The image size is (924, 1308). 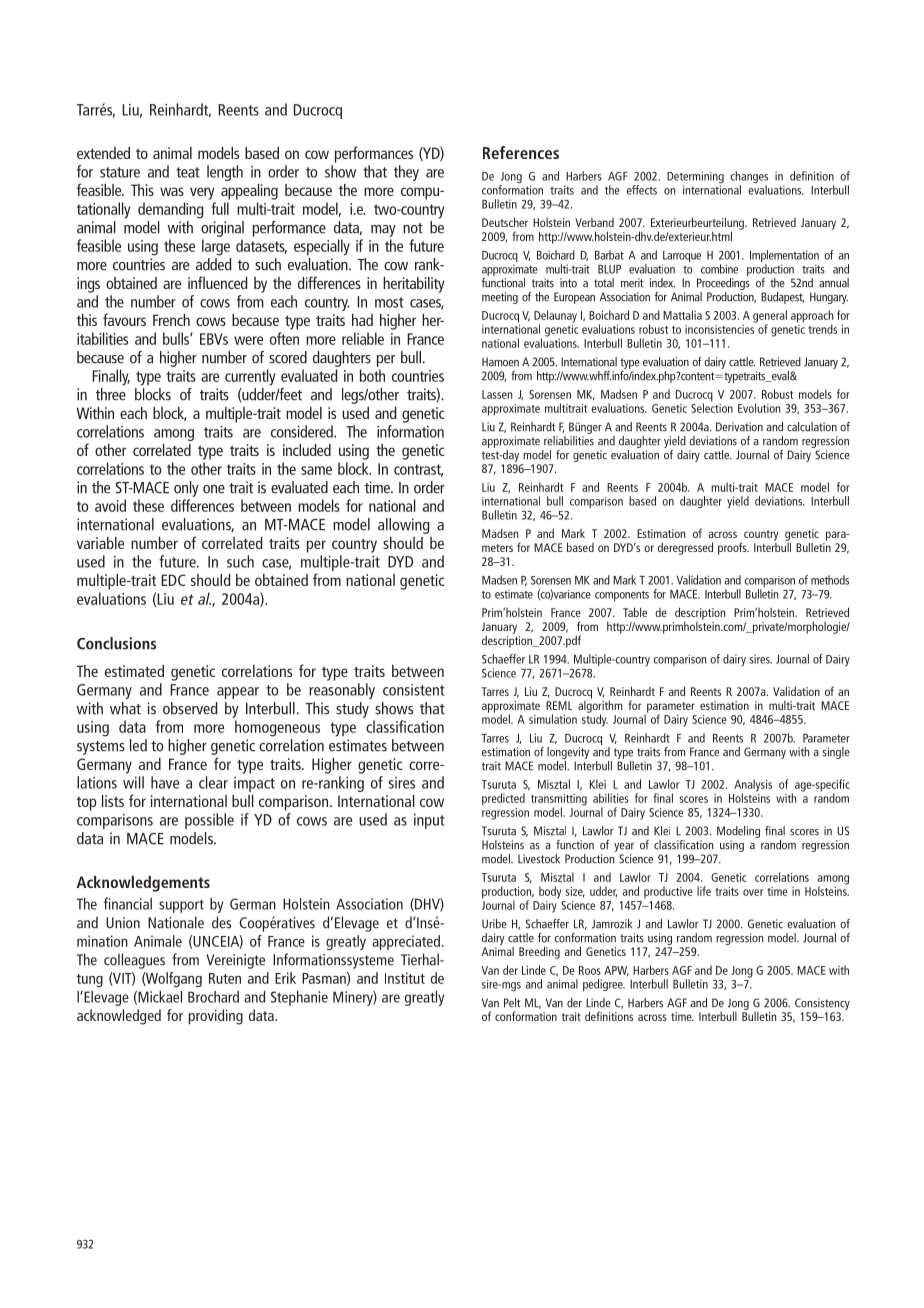 I want to click on Pelt, so click(x=512, y=1003).
